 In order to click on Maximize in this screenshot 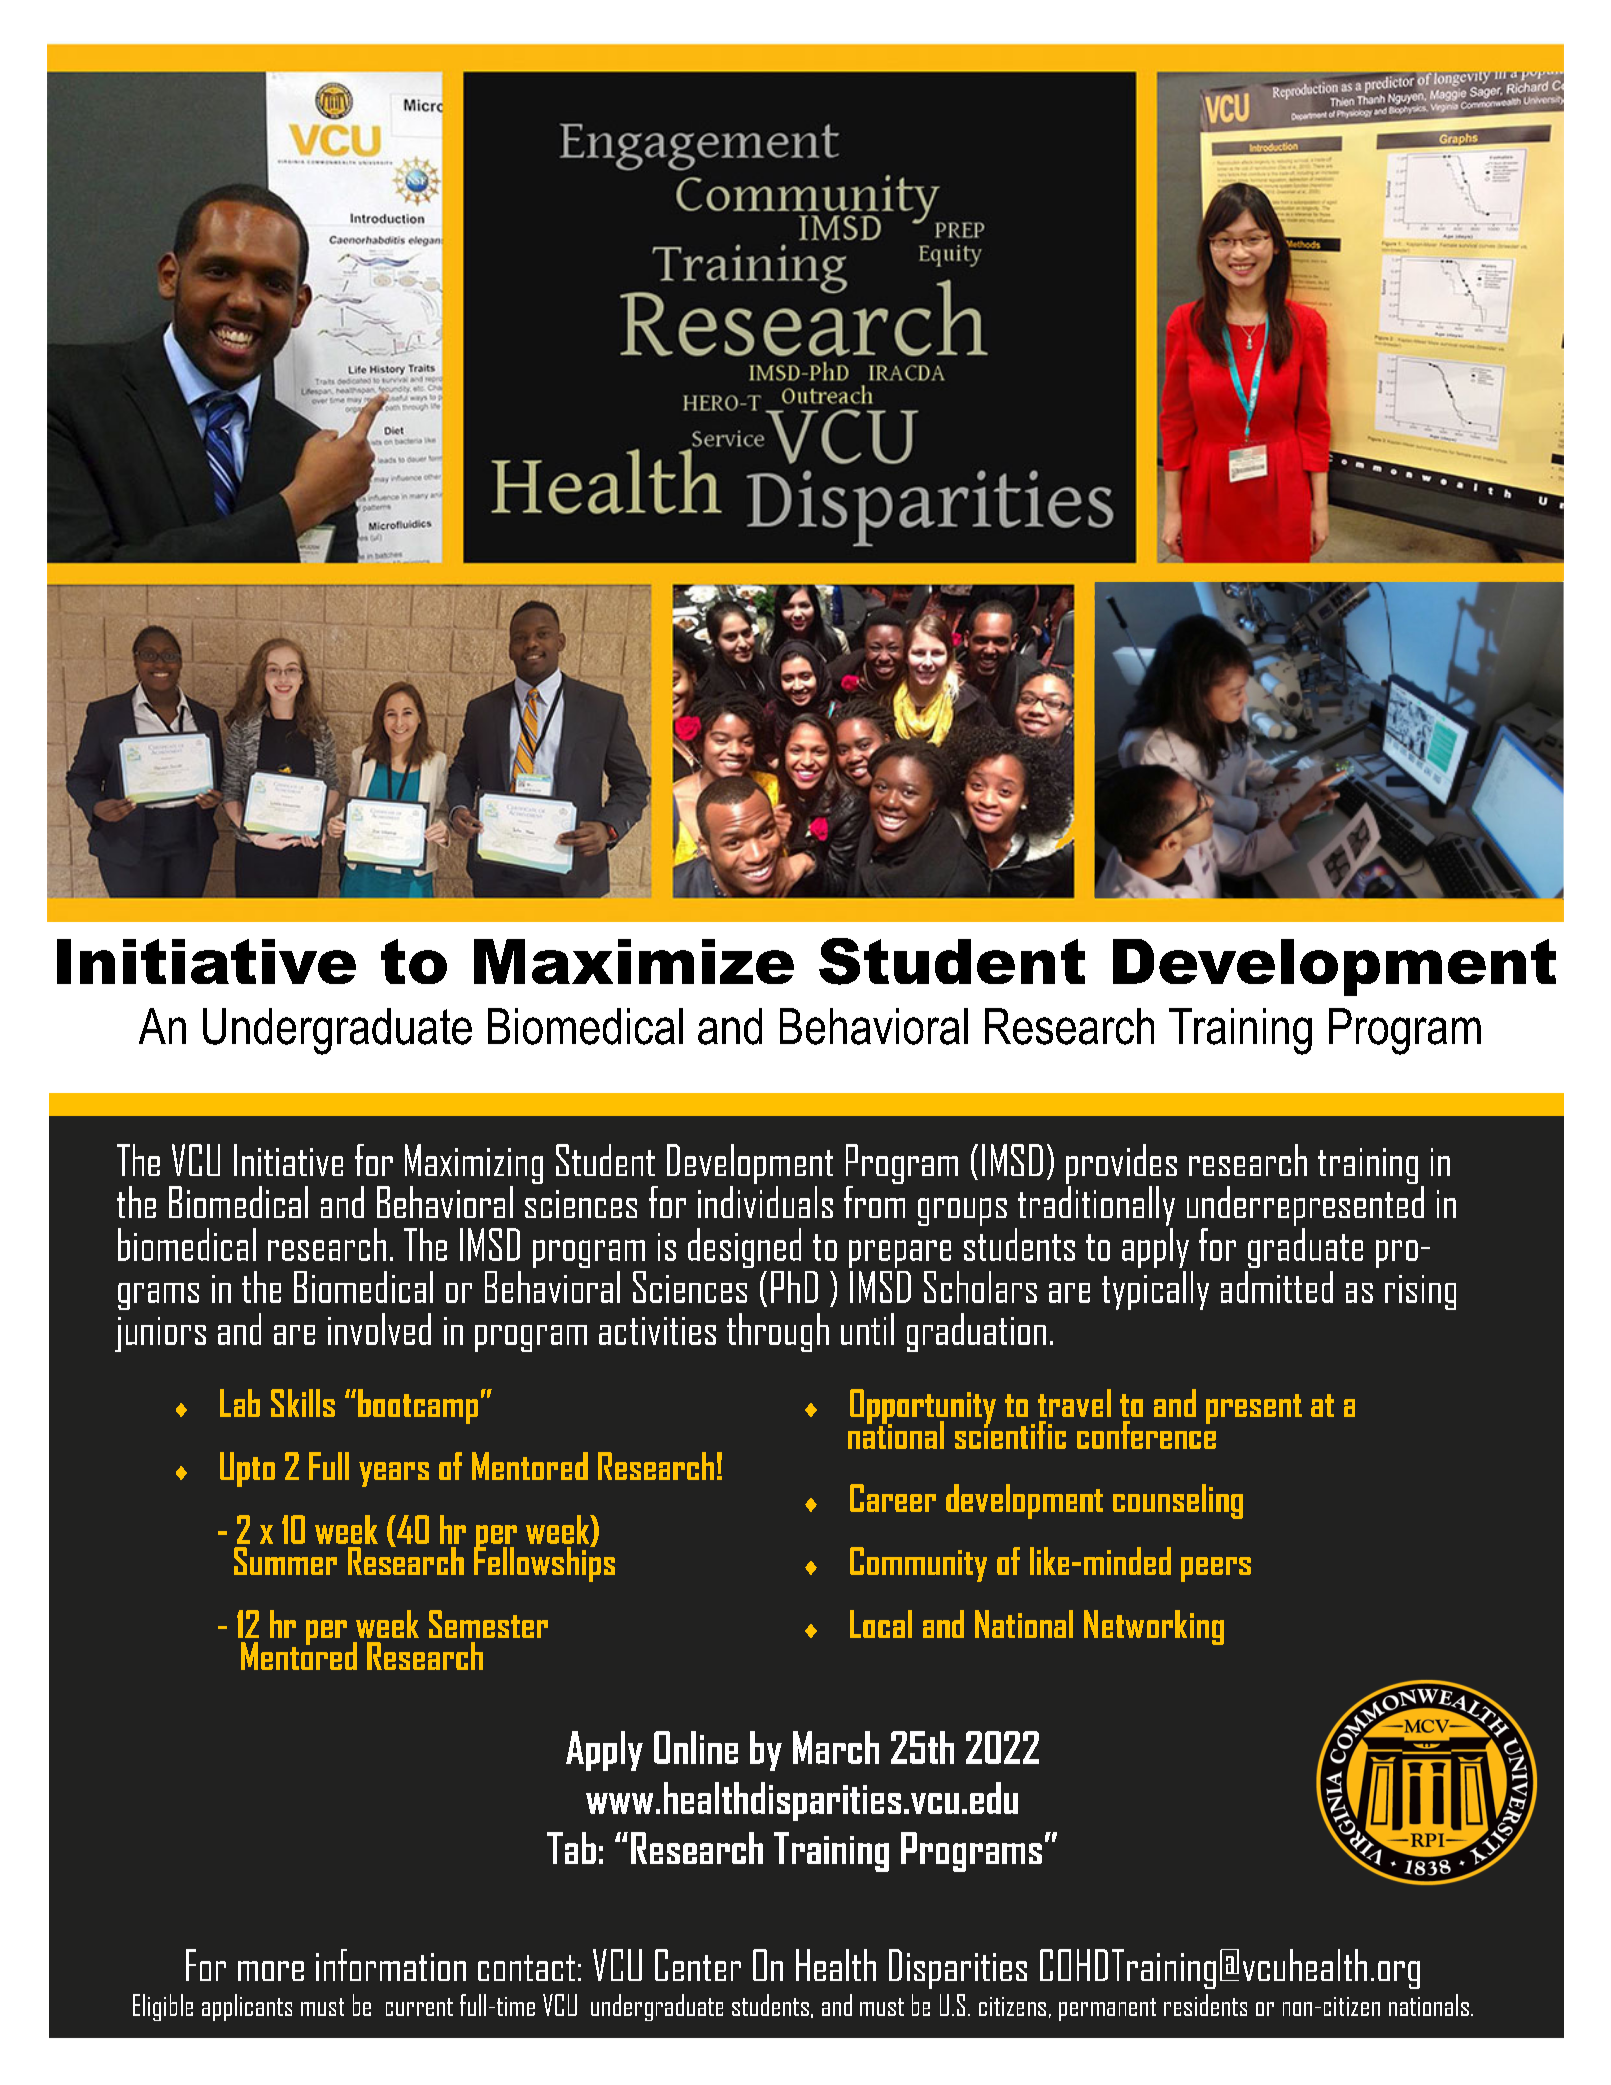, I will do `click(634, 961)`.
